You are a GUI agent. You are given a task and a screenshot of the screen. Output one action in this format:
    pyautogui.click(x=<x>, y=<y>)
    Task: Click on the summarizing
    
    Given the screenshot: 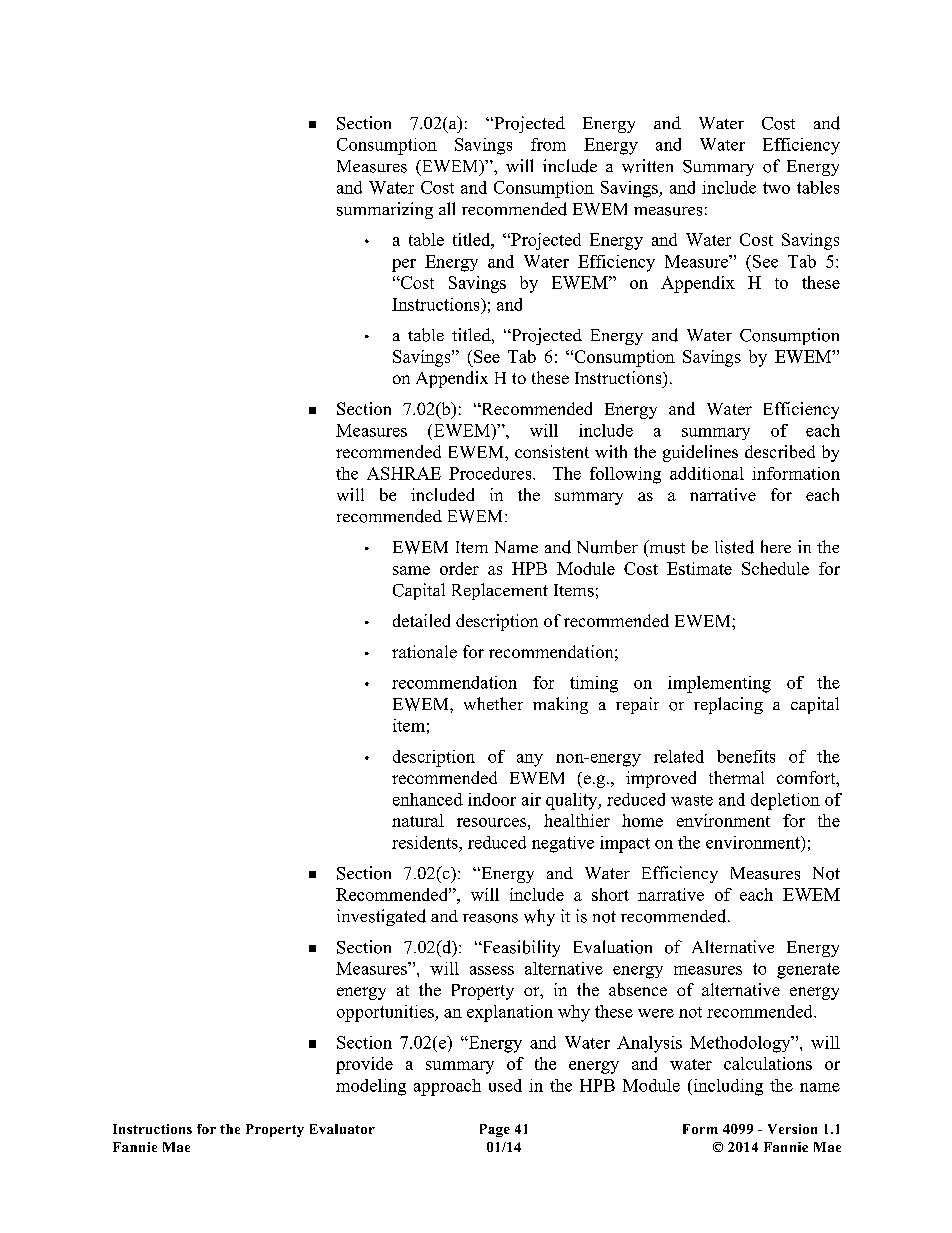 What is the action you would take?
    pyautogui.click(x=385, y=210)
